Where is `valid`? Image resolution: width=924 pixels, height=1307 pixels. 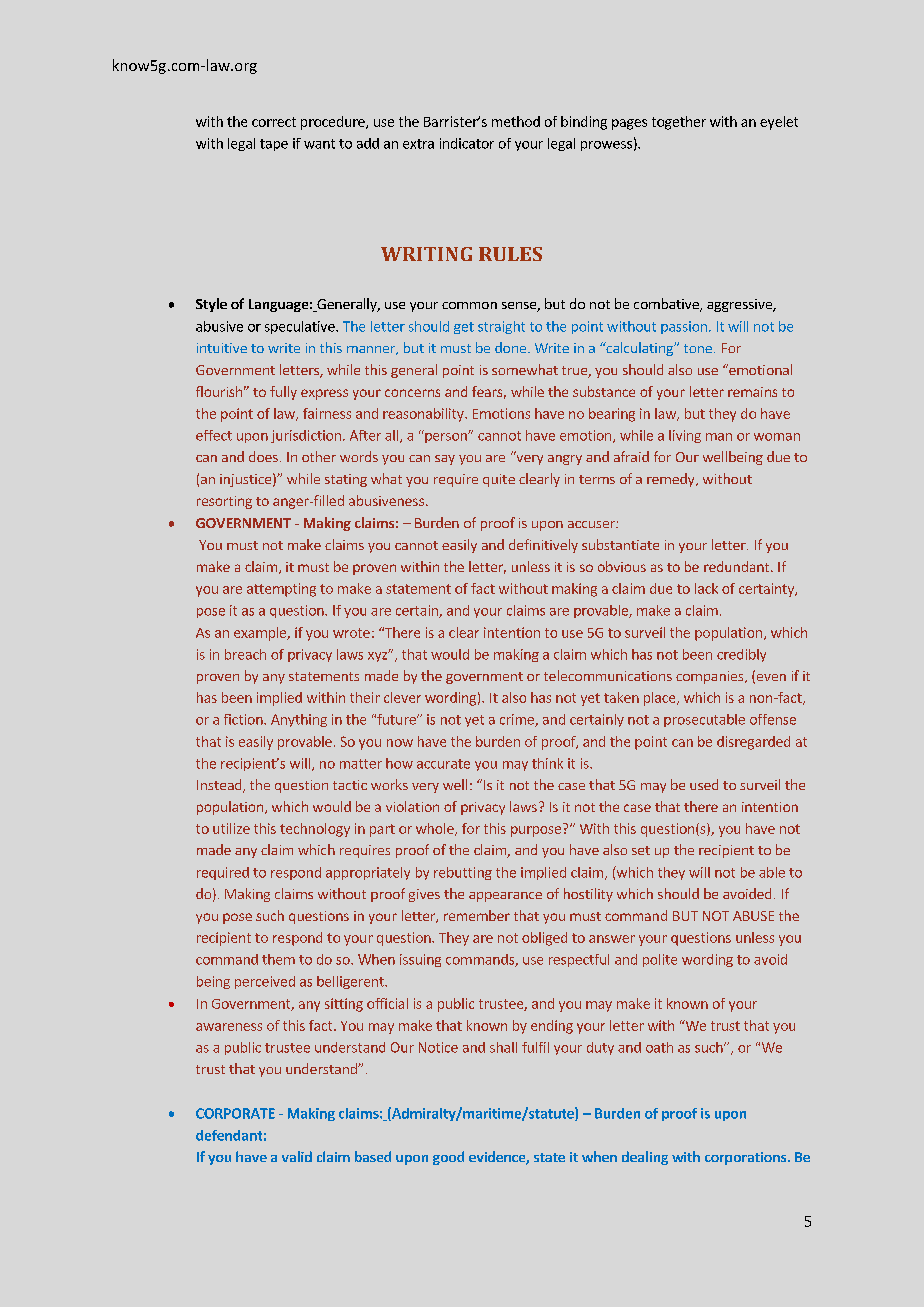 valid is located at coordinates (297, 1156).
